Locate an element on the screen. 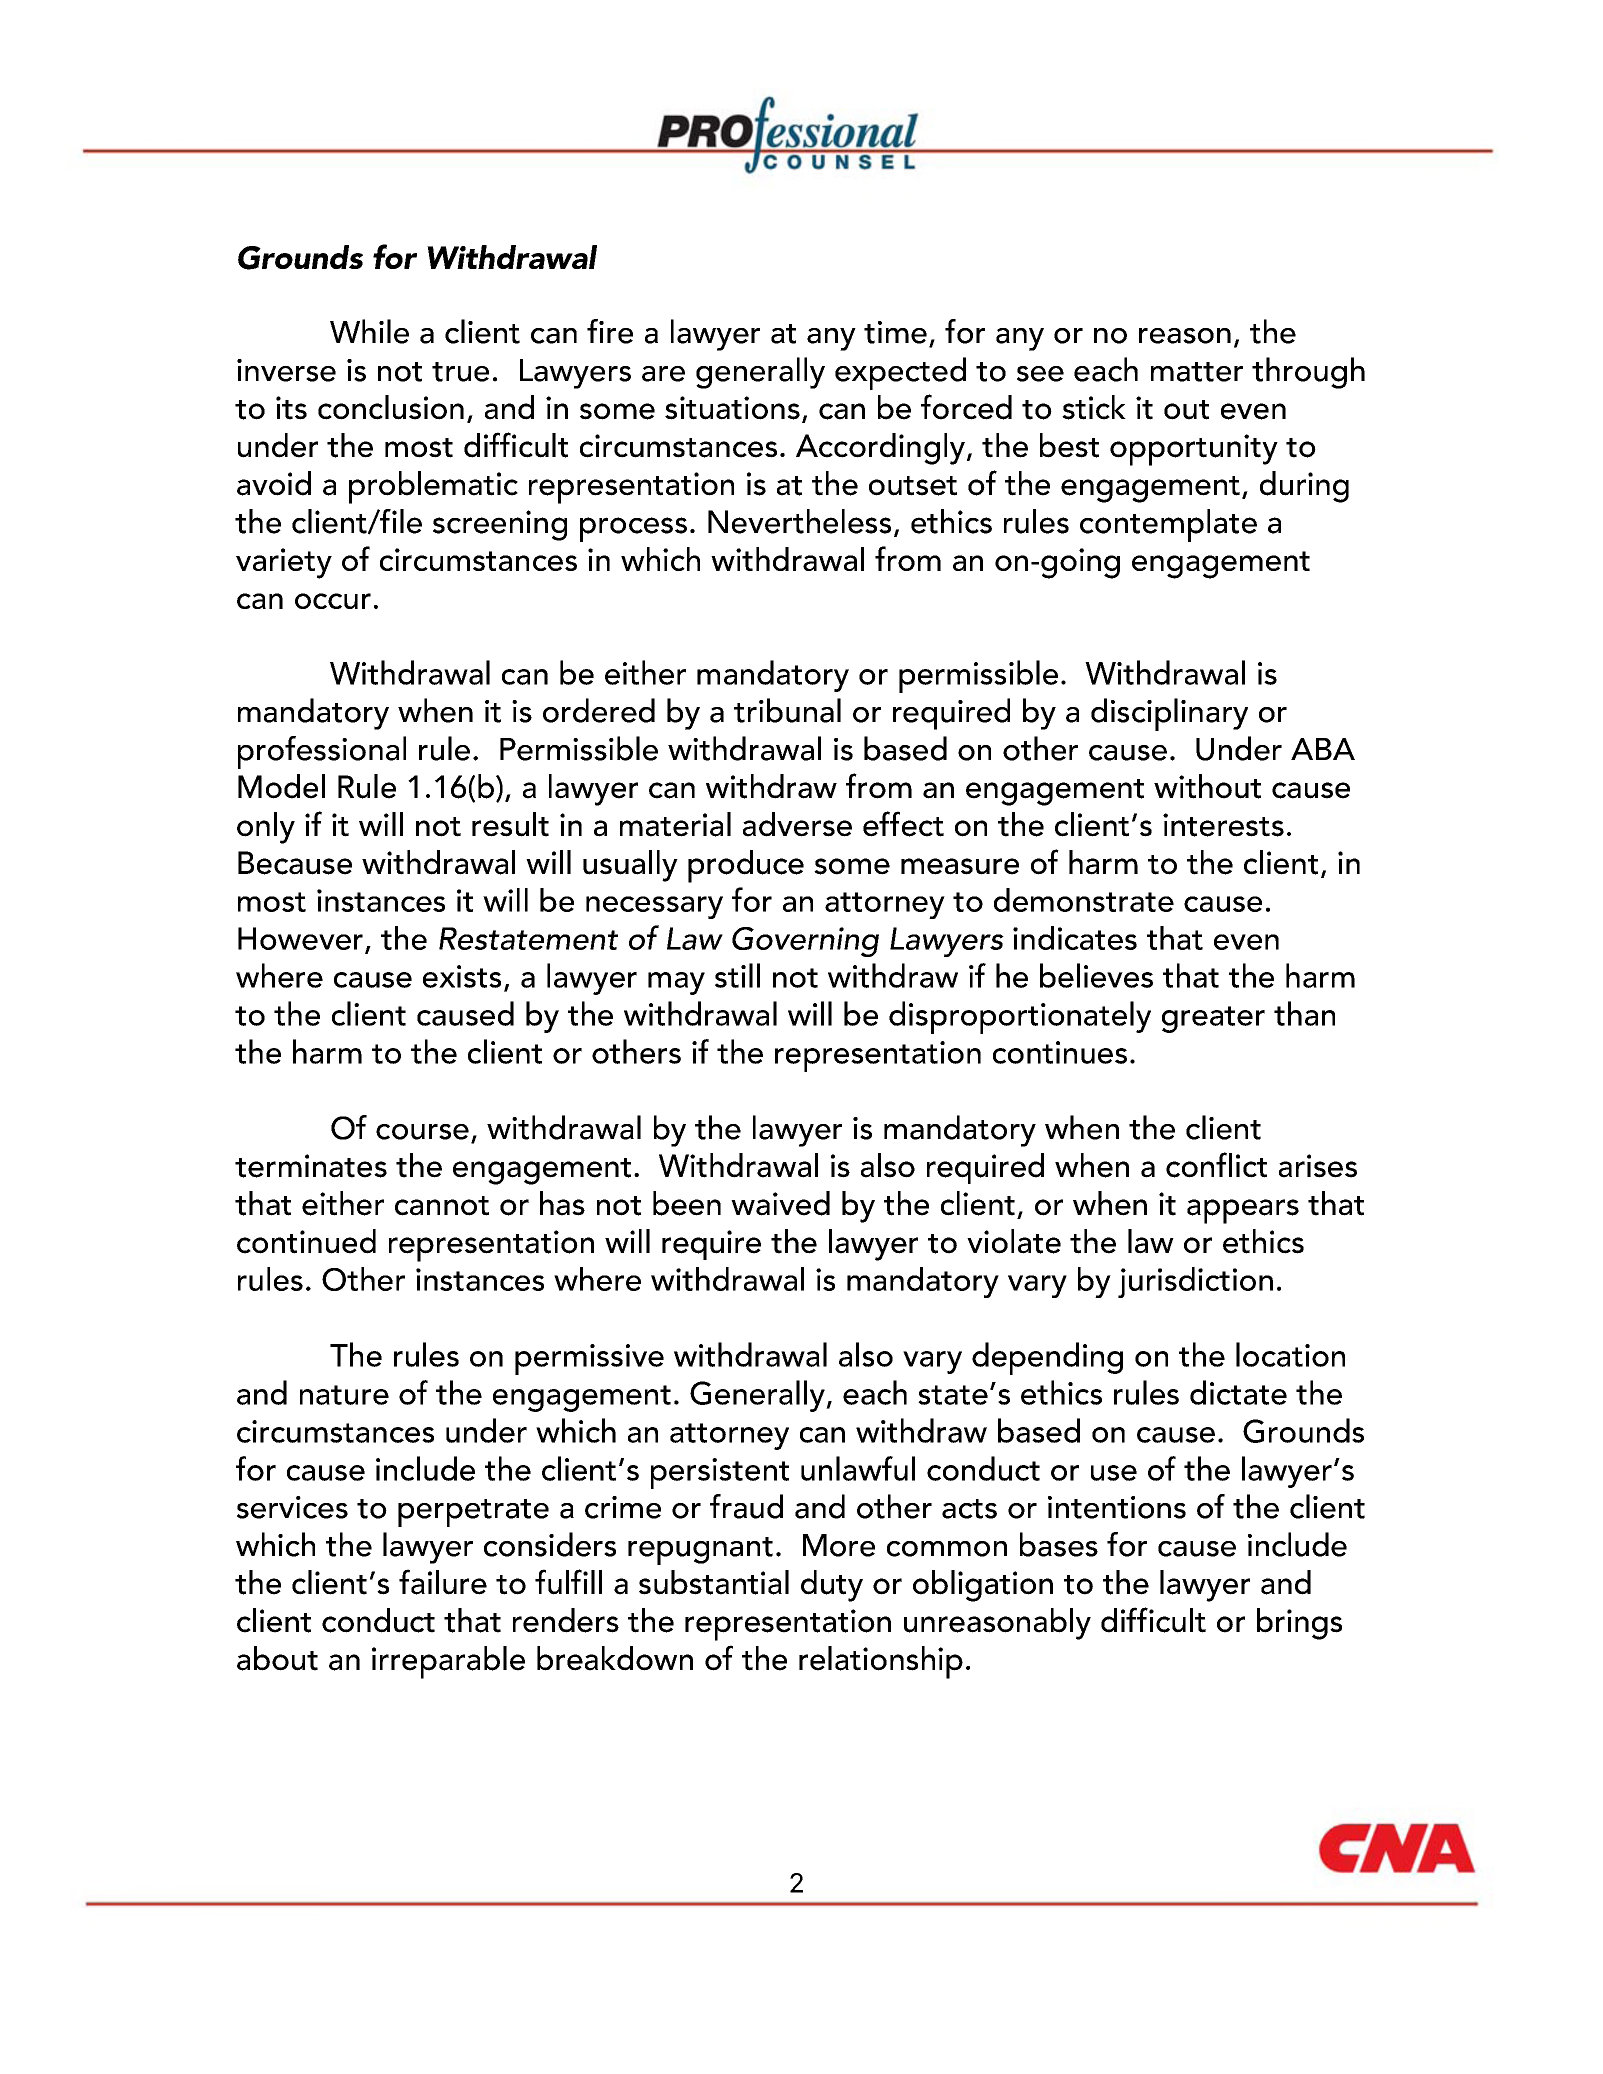 This screenshot has height=2074, width=1603. matter is located at coordinates (1197, 372).
